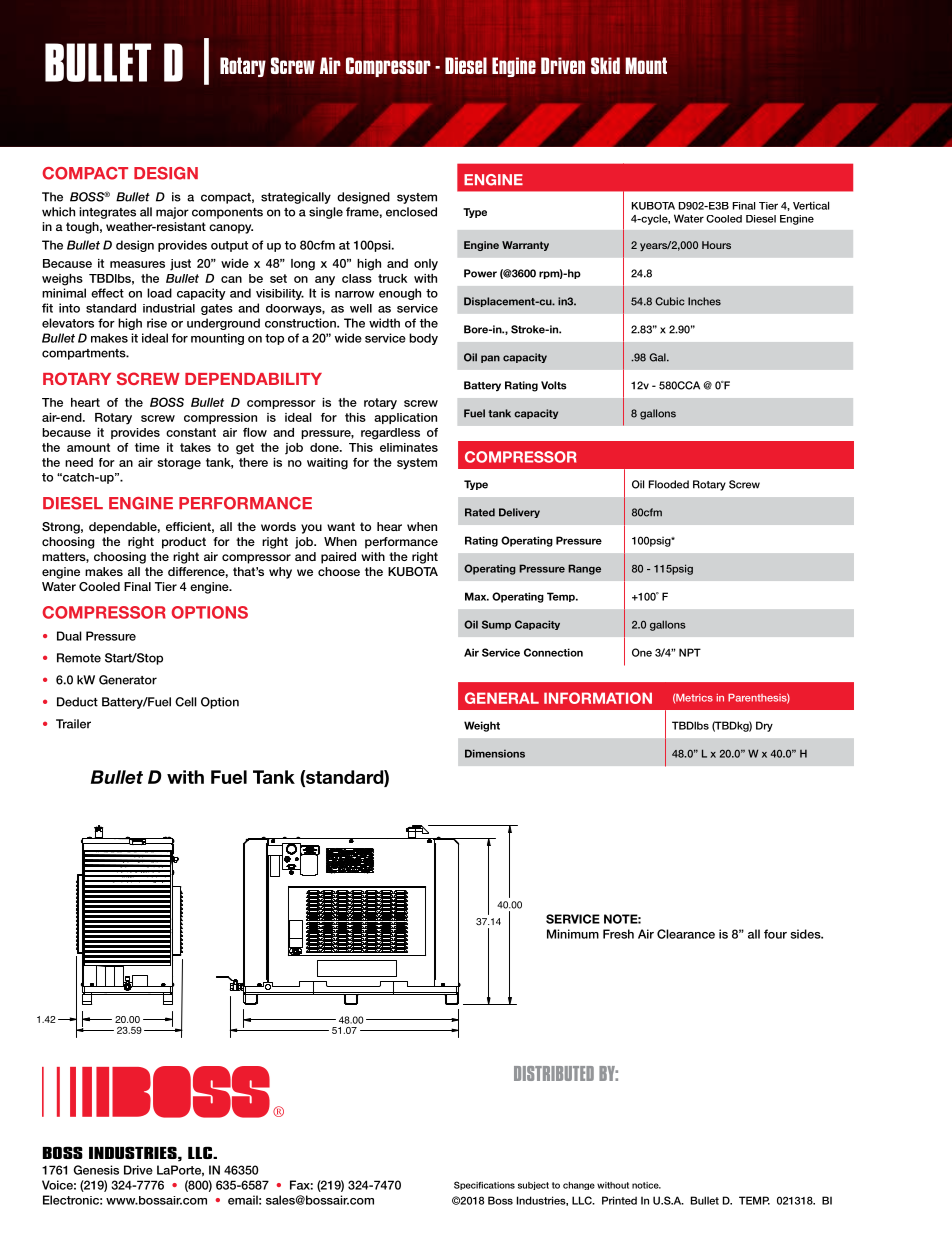  I want to click on Generator, so click(128, 680).
